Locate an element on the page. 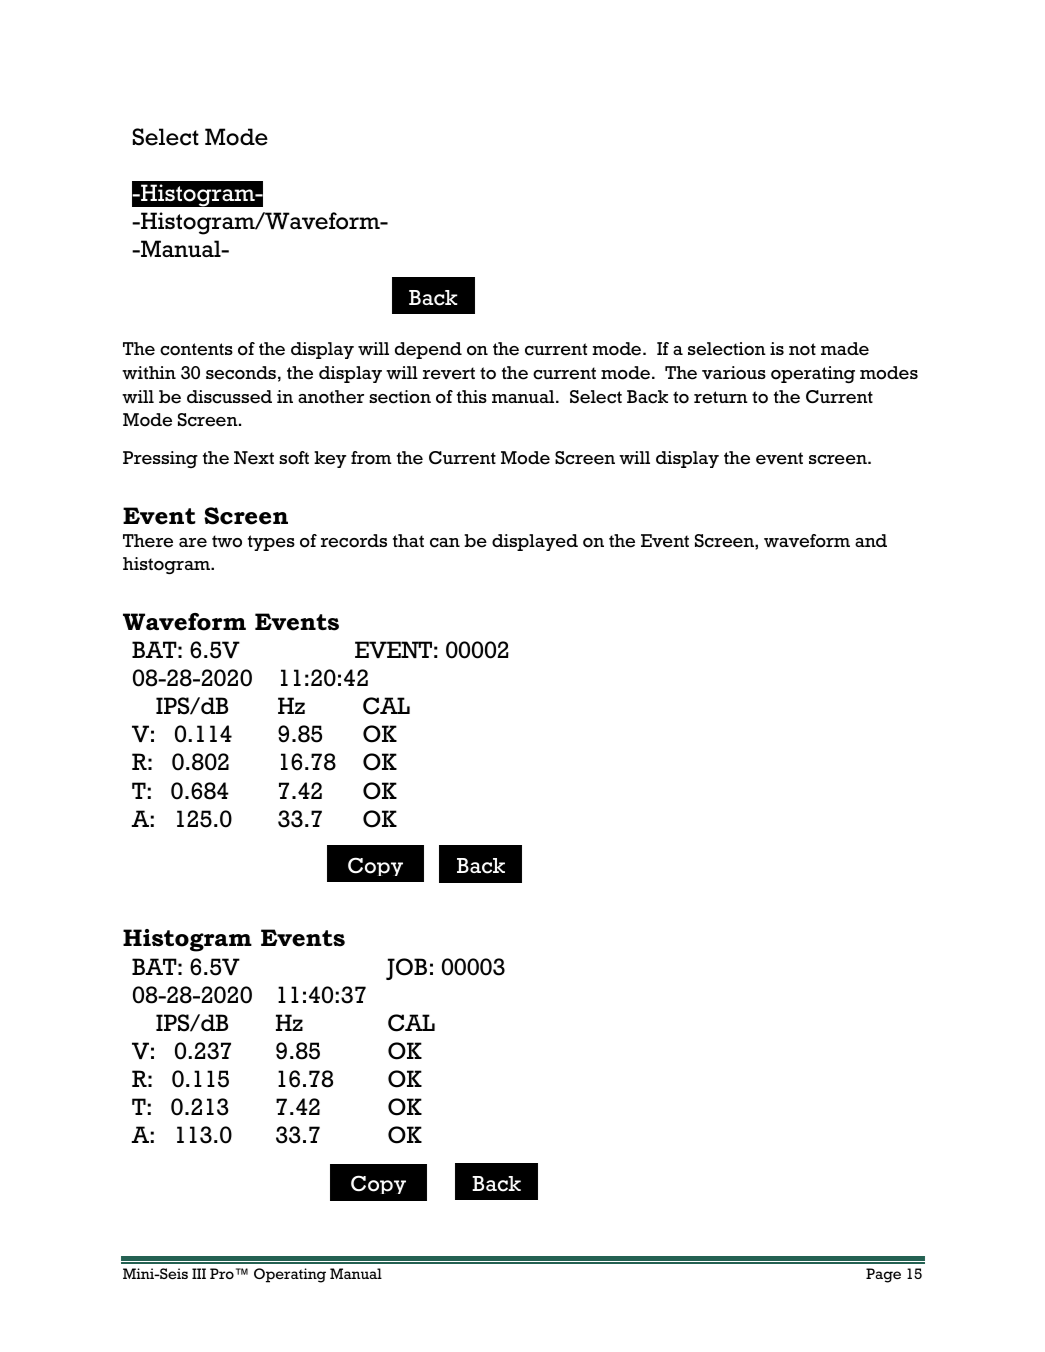  can is located at coordinates (445, 543).
